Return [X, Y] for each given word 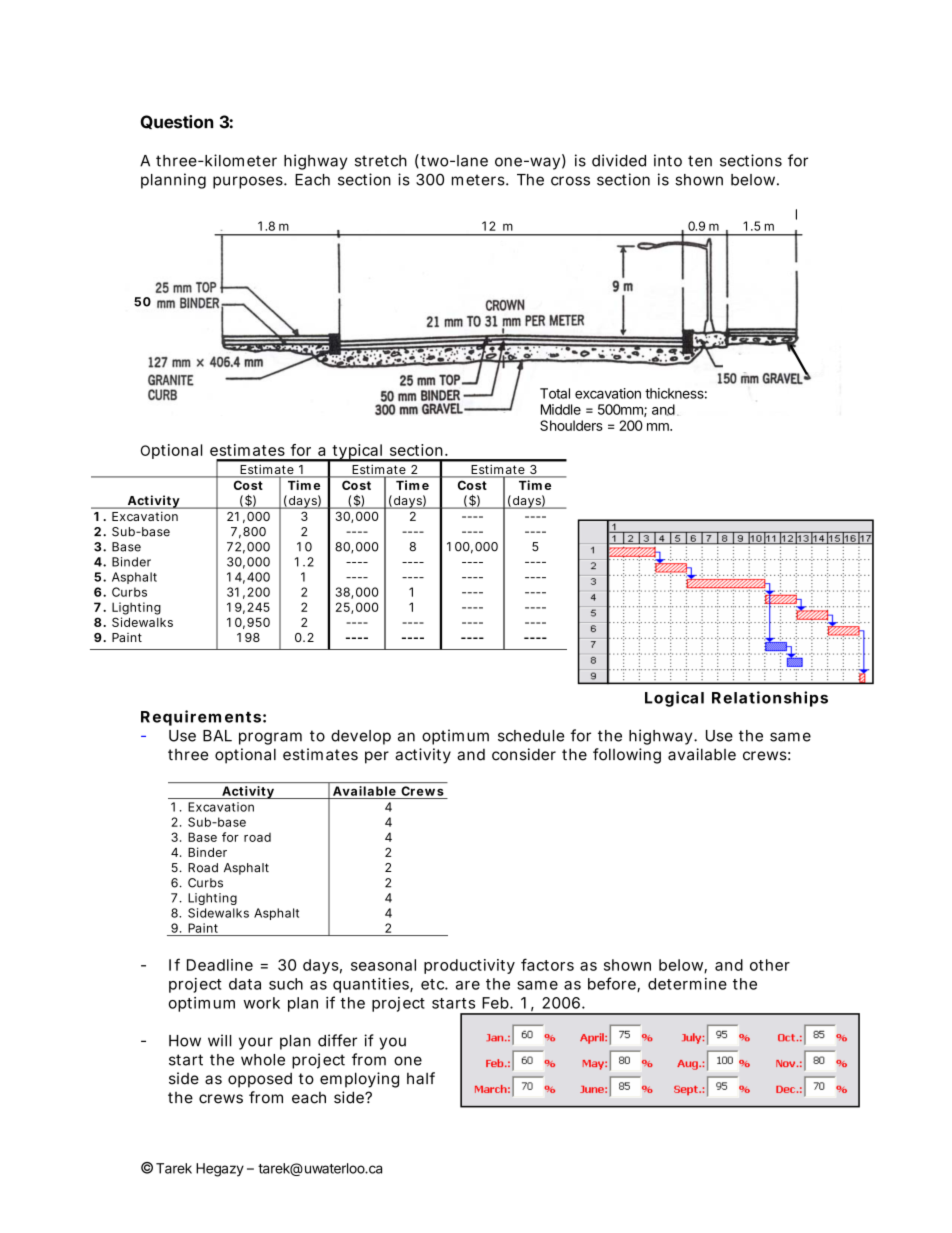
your [256, 1043]
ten [700, 161]
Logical [674, 699]
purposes [249, 182]
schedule [531, 736]
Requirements [201, 718]
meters [479, 180]
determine [687, 984]
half [421, 1078]
